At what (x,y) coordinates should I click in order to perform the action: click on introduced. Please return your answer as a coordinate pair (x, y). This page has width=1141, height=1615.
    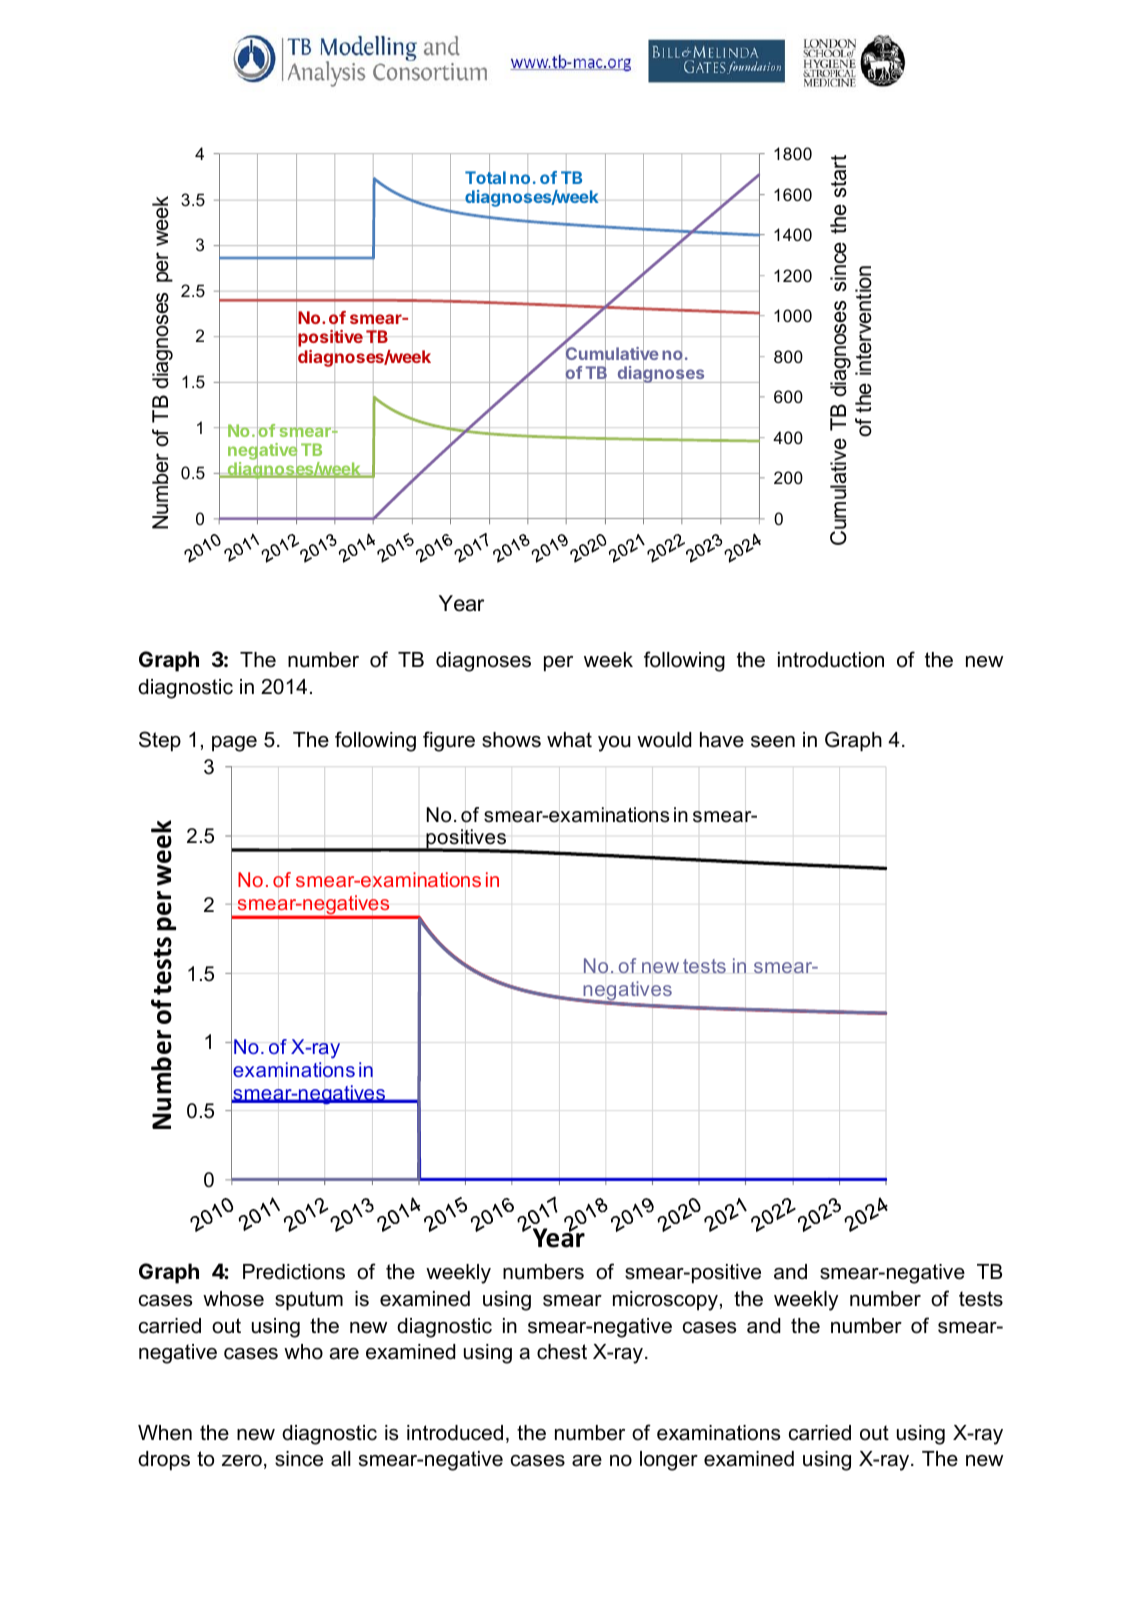
    Looking at the image, I should click on (455, 1433).
